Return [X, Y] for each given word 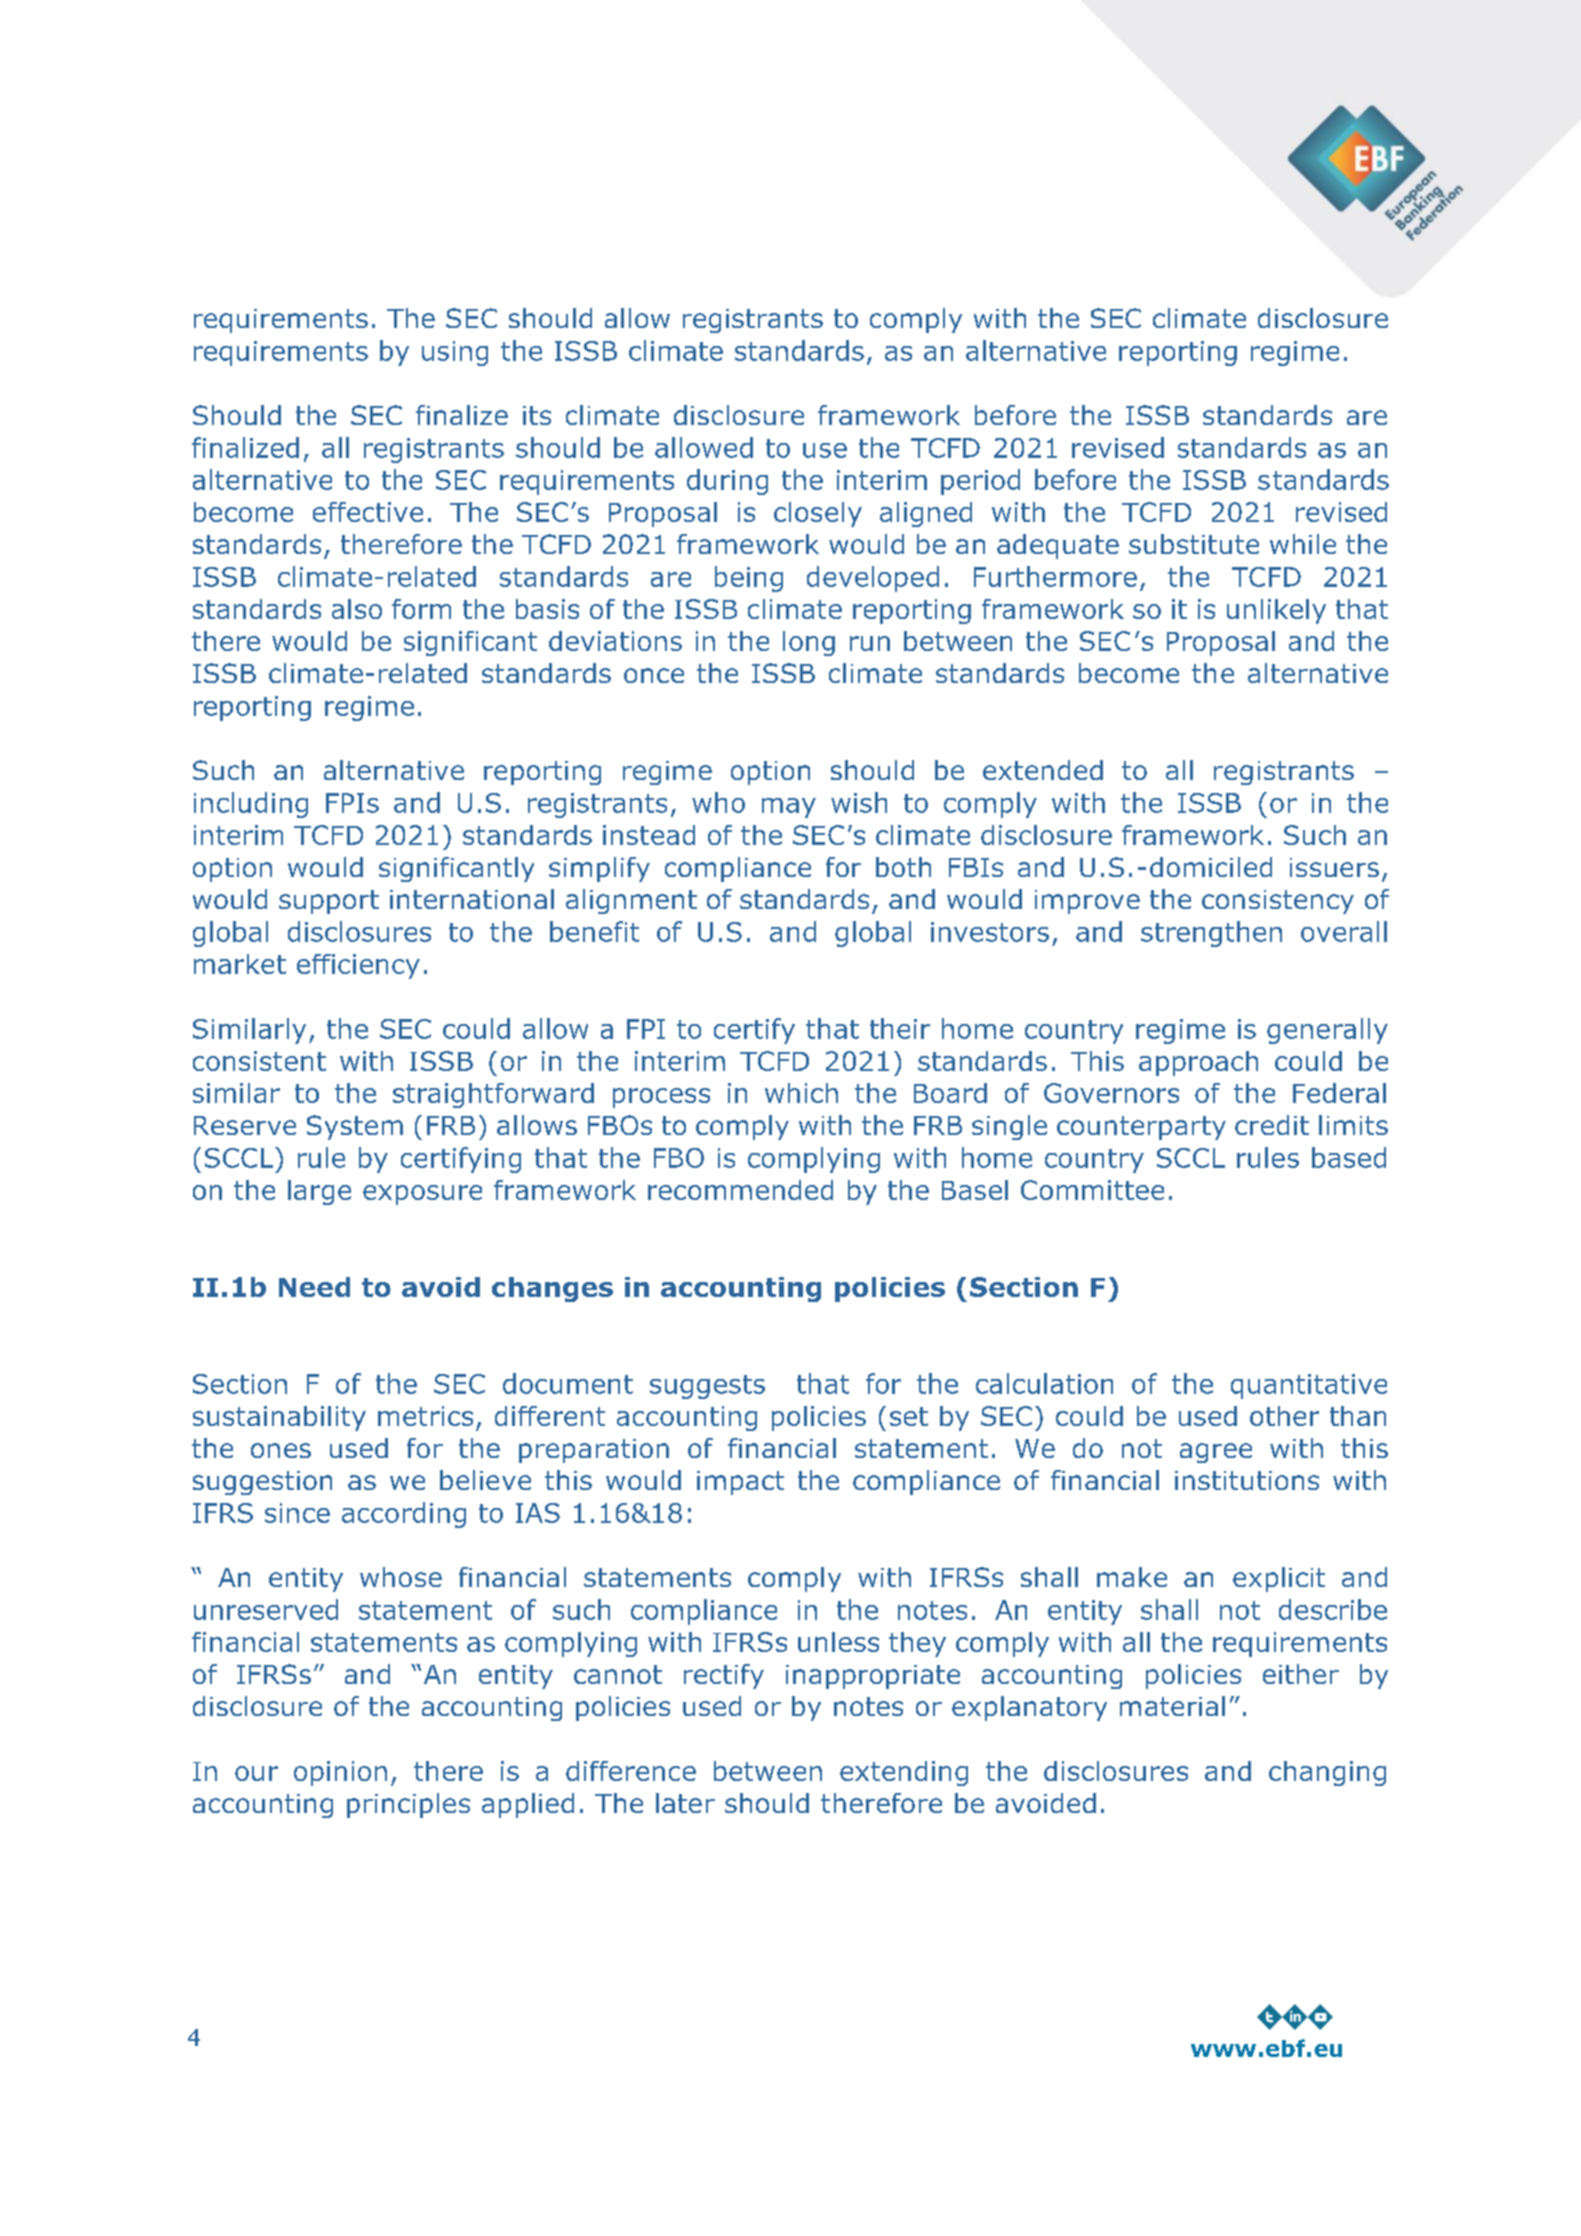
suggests [707, 1387]
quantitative [1309, 1386]
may [789, 808]
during [727, 482]
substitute [1194, 544]
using [455, 353]
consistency [1278, 902]
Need [314, 1287]
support [329, 902]
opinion [340, 1773]
